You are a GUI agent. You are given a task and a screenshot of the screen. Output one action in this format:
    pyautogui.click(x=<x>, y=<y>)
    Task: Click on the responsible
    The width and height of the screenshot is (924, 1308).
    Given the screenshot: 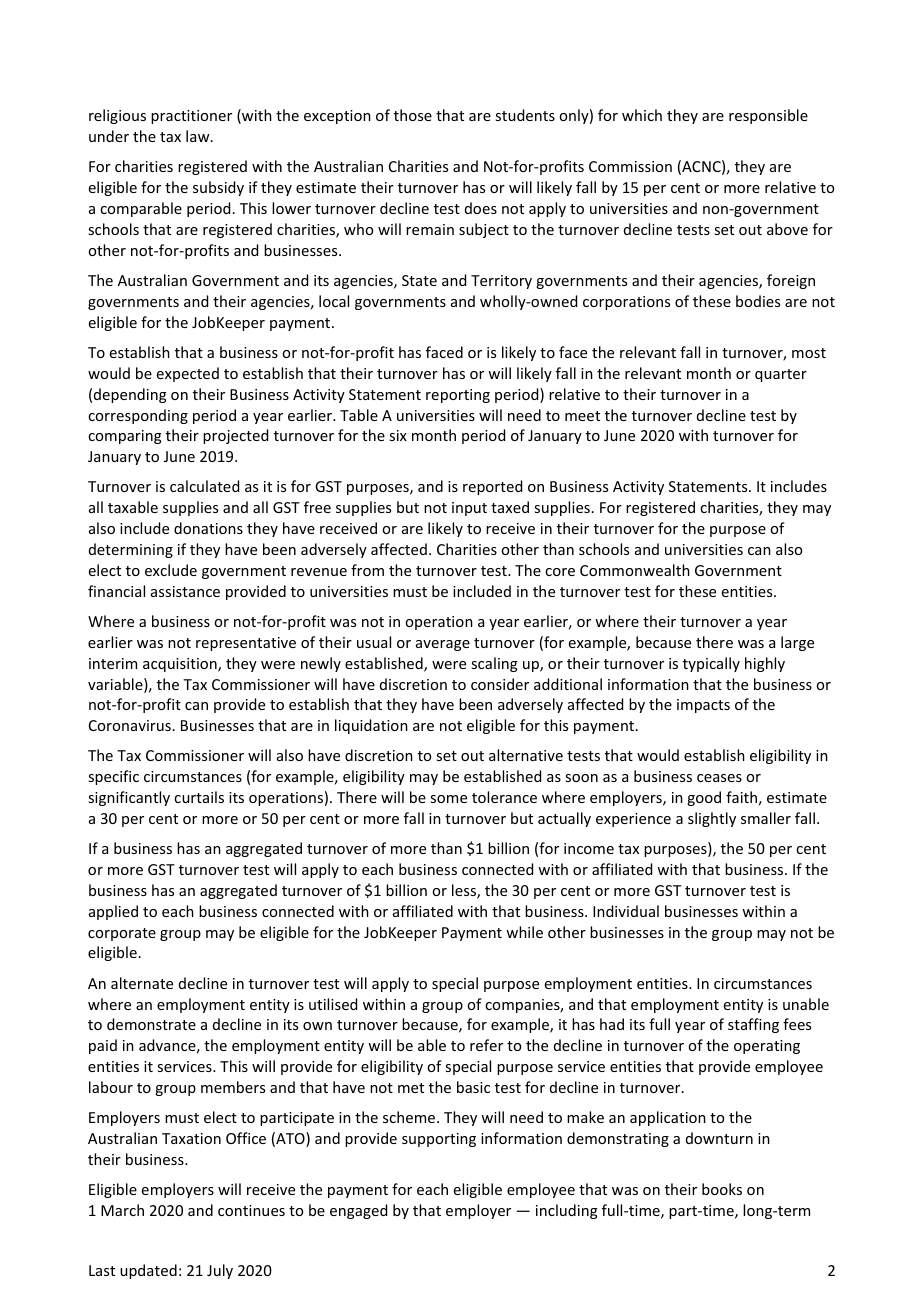 What is the action you would take?
    pyautogui.click(x=768, y=116)
